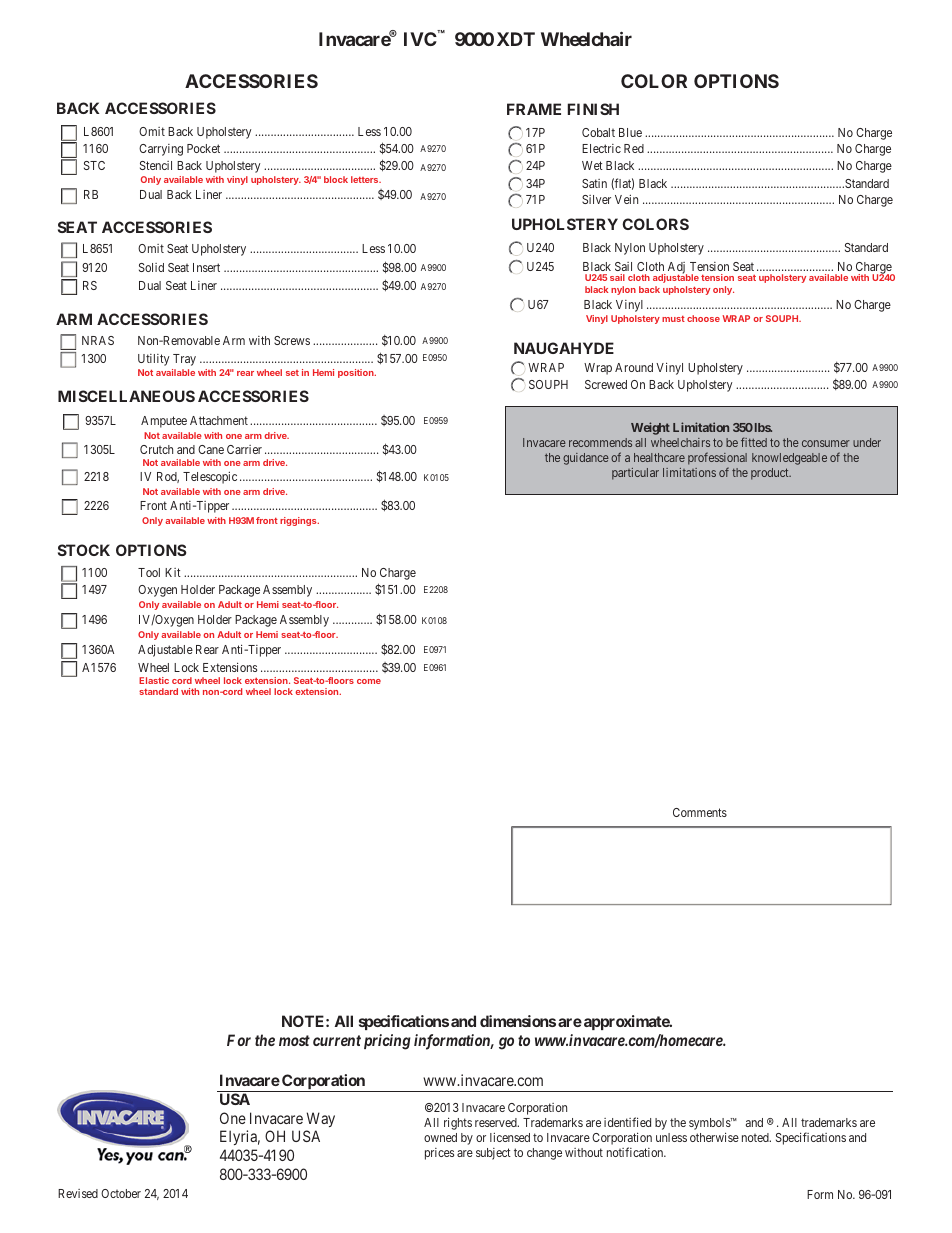 The width and height of the page is (952, 1233). What do you see at coordinates (294, 1040) in the page?
I see `most` at bounding box center [294, 1040].
